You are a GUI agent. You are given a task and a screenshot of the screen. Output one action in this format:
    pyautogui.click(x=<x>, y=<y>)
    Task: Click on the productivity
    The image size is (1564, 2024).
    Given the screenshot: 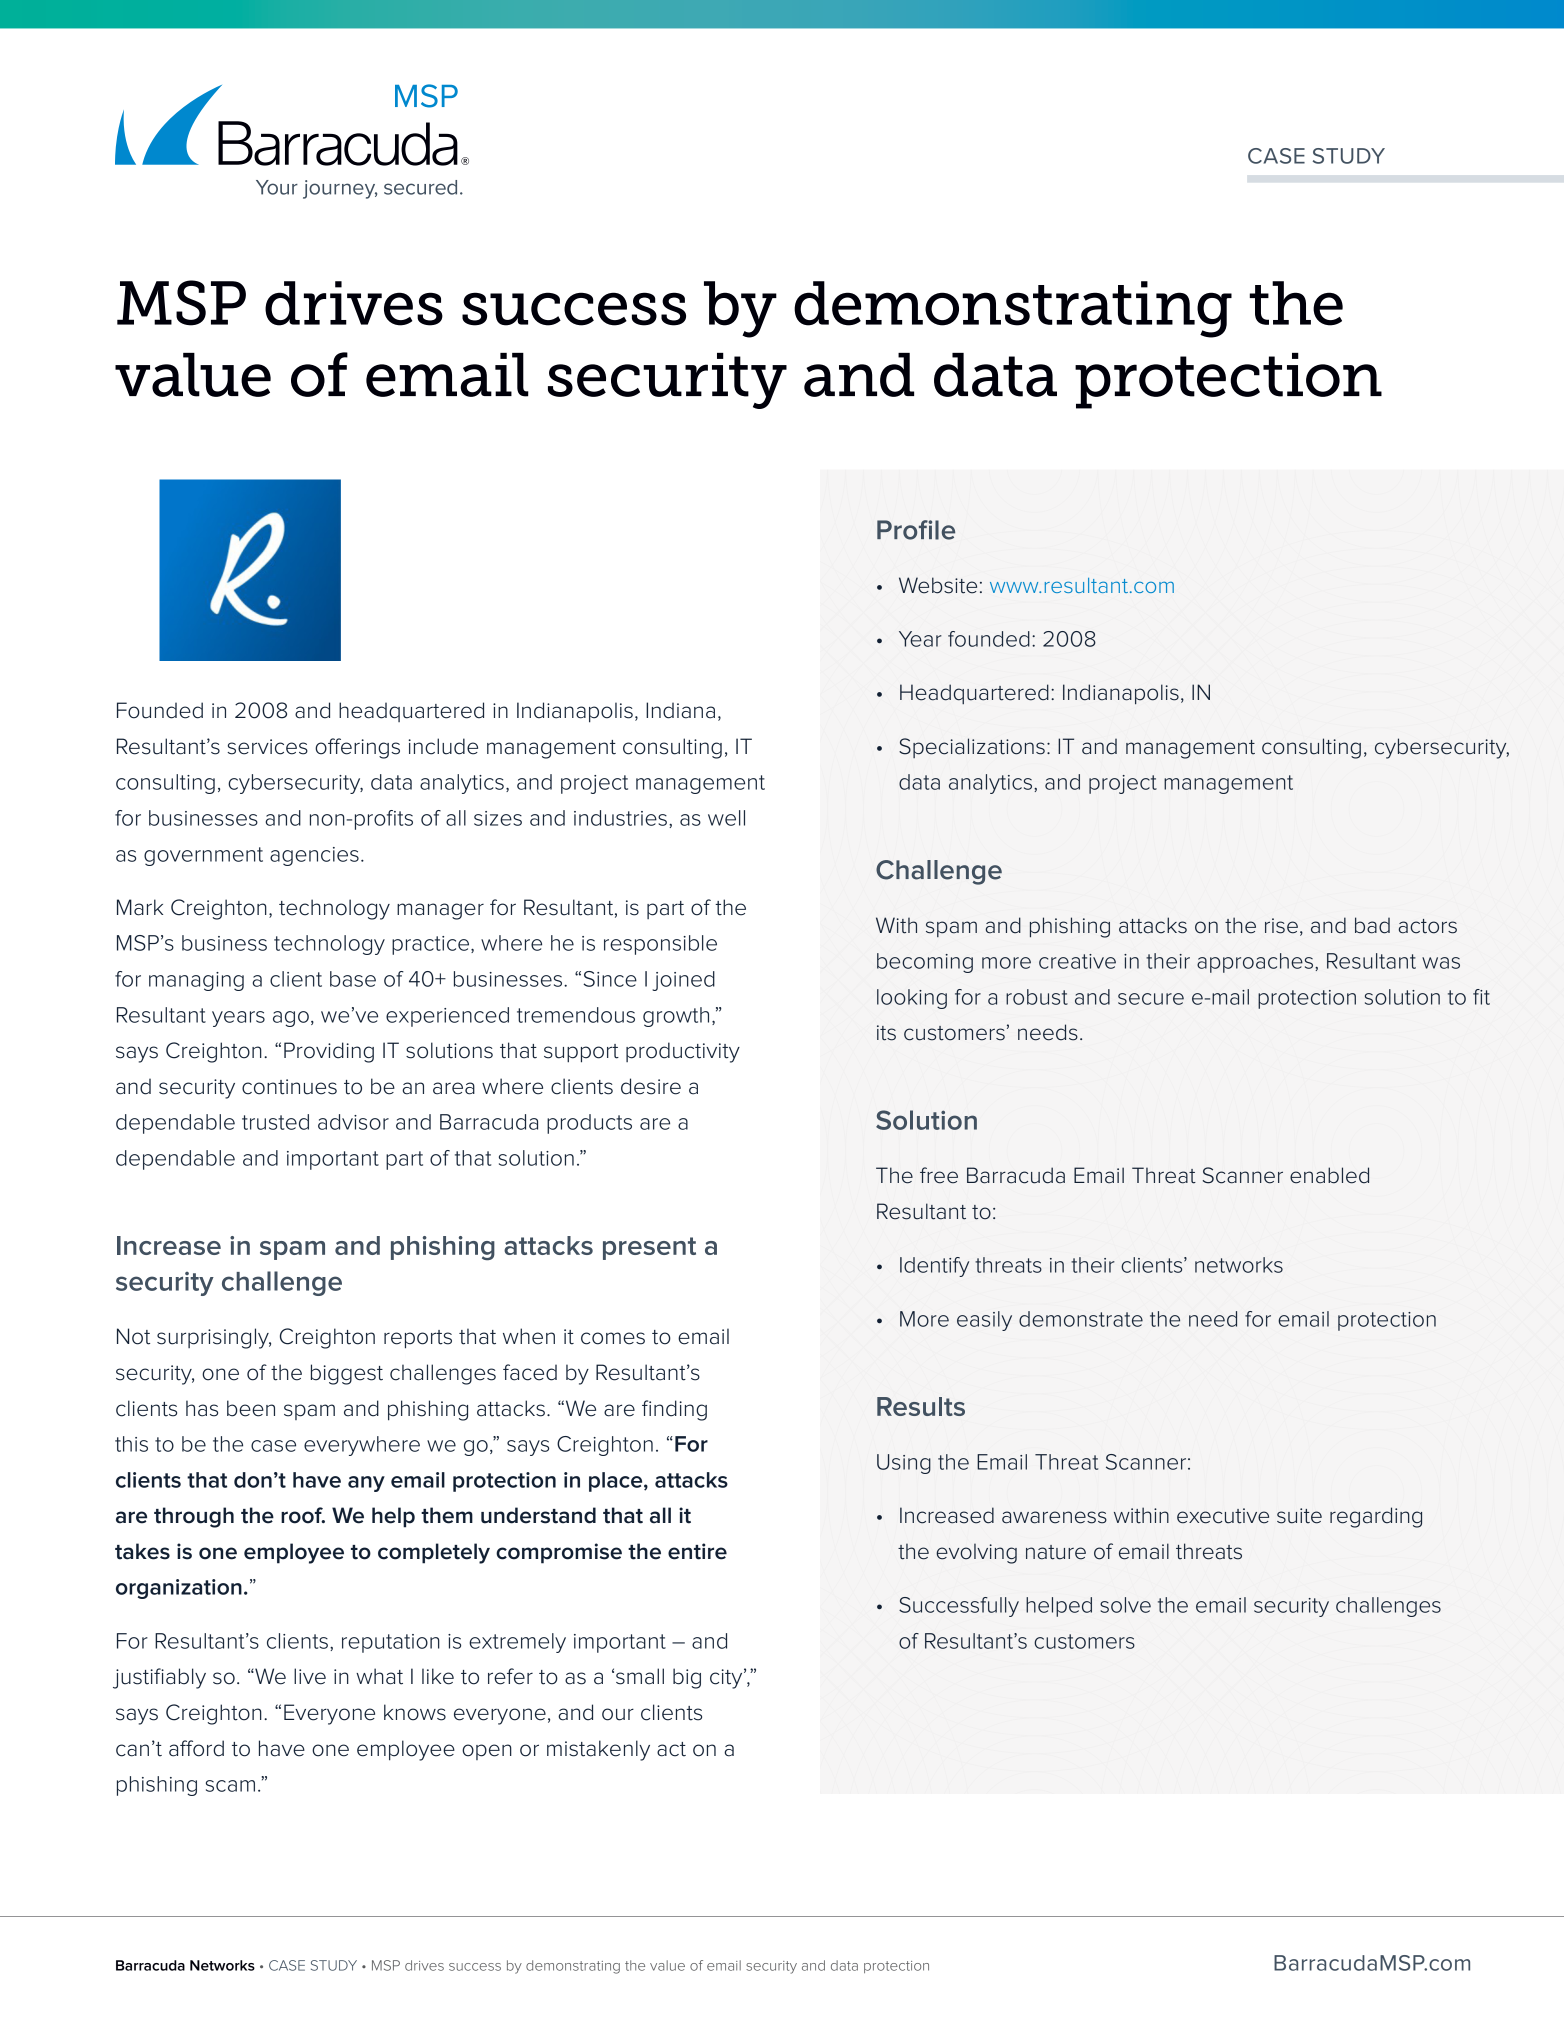 What is the action you would take?
    pyautogui.click(x=683, y=1052)
